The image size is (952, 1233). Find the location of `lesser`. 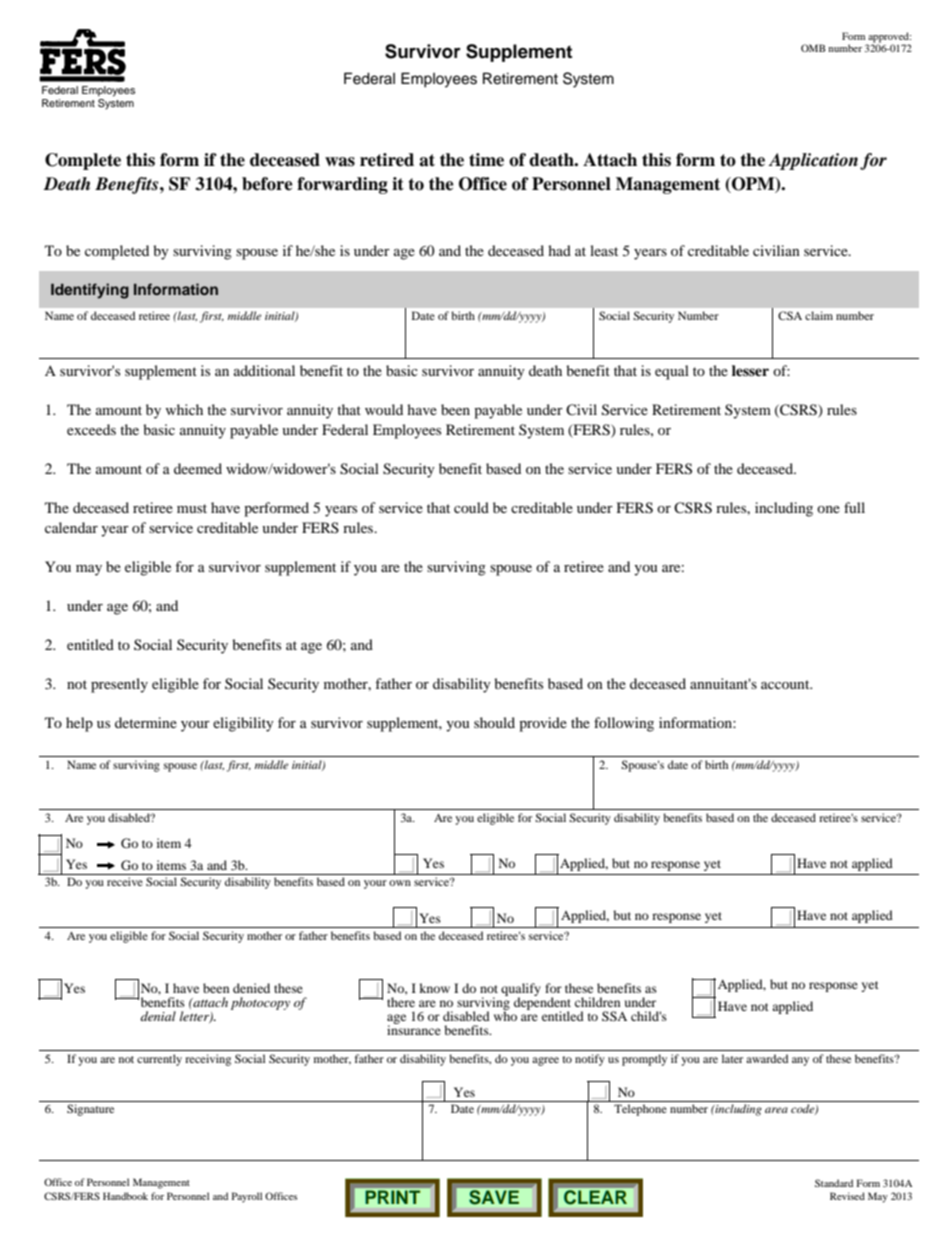

lesser is located at coordinates (750, 370).
